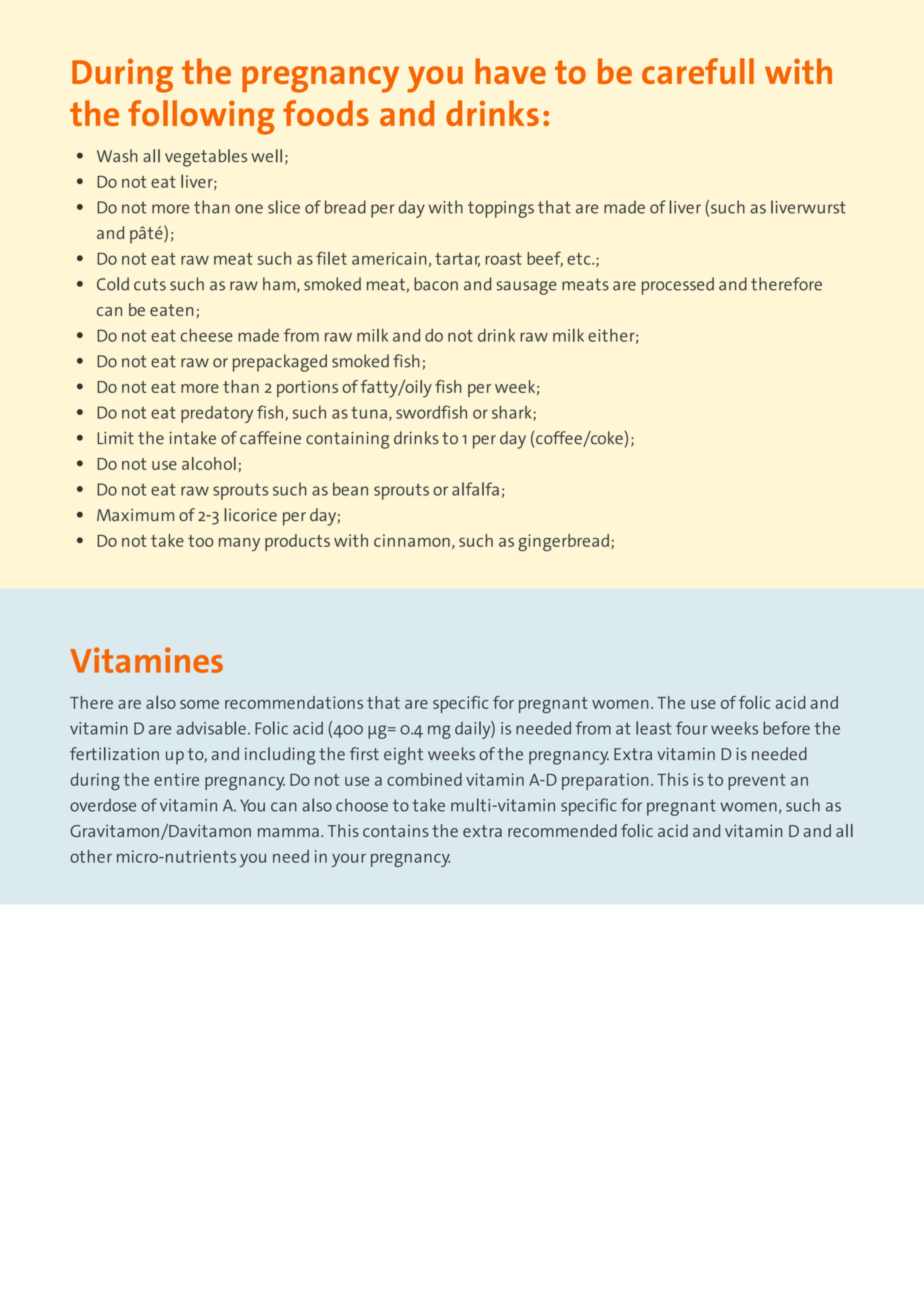 The image size is (924, 1308). What do you see at coordinates (510, 71) in the document?
I see `have` at bounding box center [510, 71].
